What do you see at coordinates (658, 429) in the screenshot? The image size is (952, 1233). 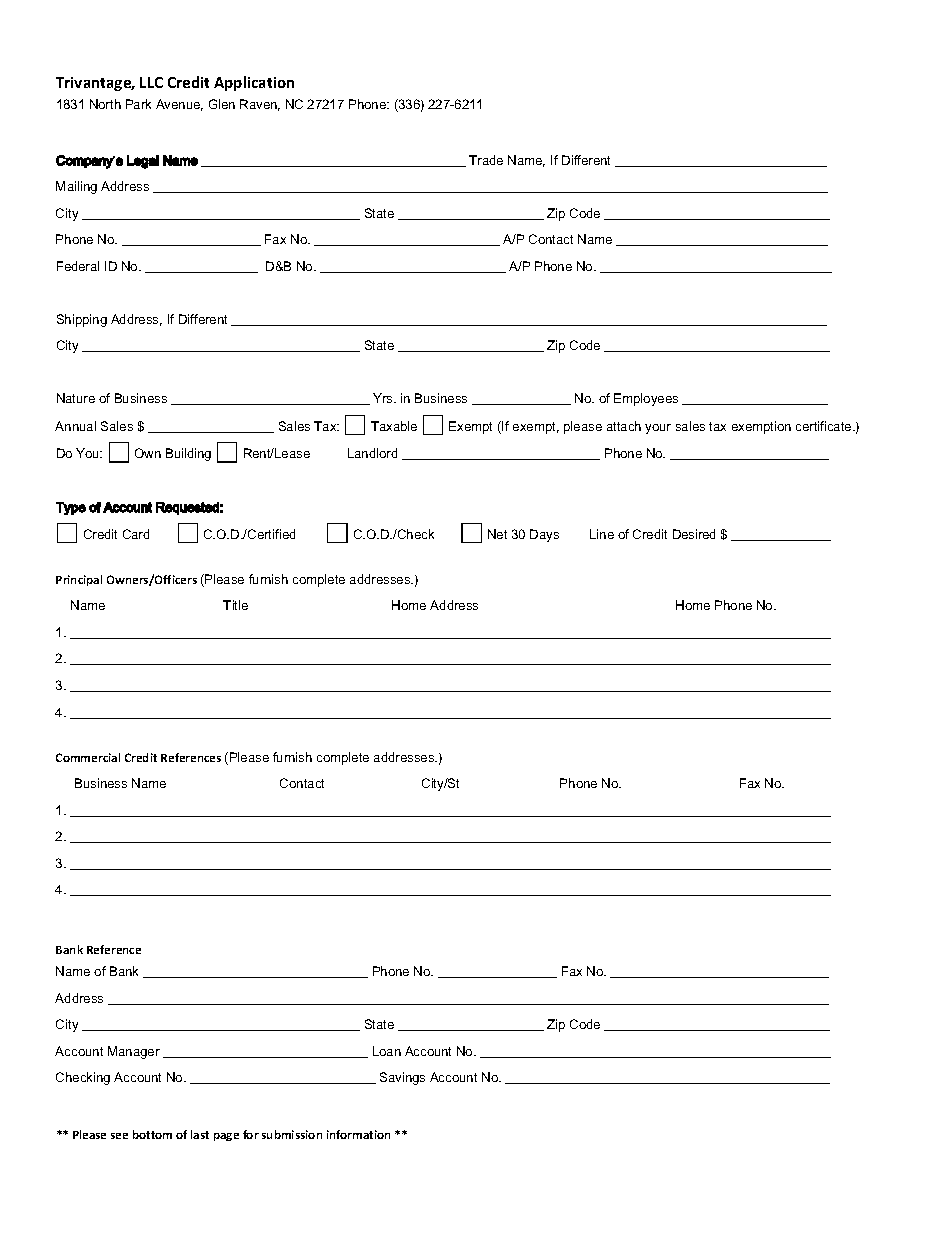 I see `your` at bounding box center [658, 429].
